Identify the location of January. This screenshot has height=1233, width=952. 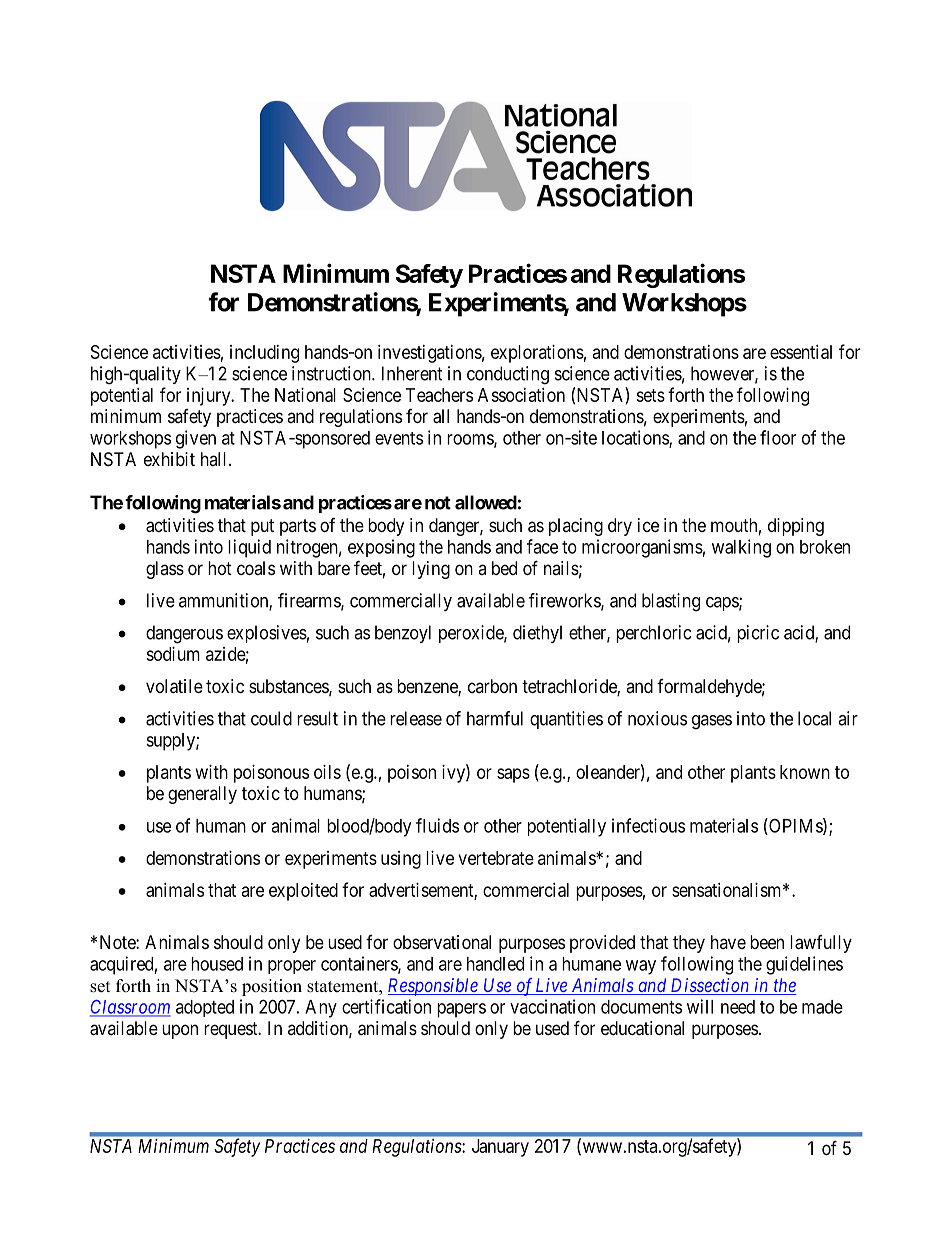
(500, 1148).
